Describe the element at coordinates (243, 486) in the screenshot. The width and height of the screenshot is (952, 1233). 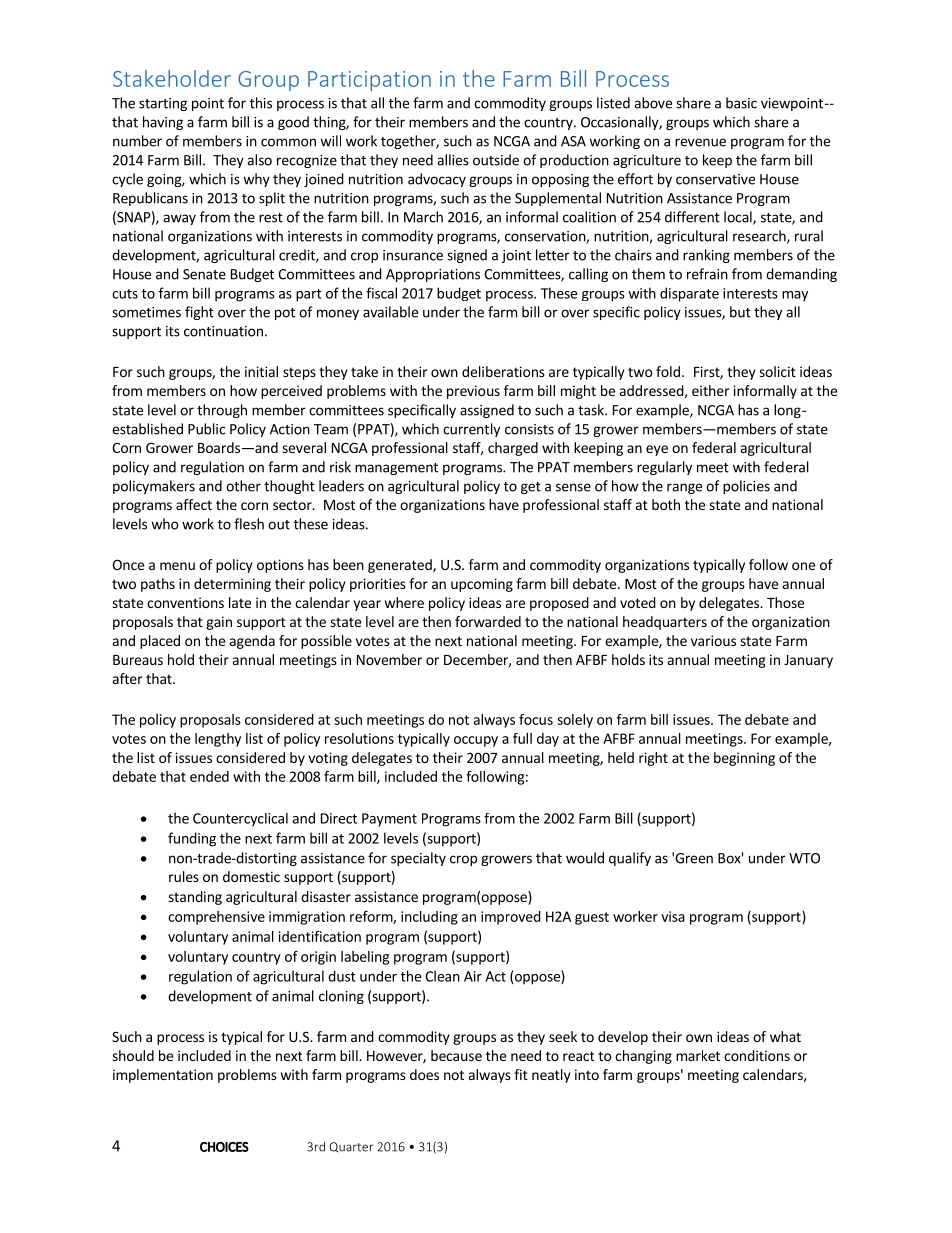
I see `other` at that location.
